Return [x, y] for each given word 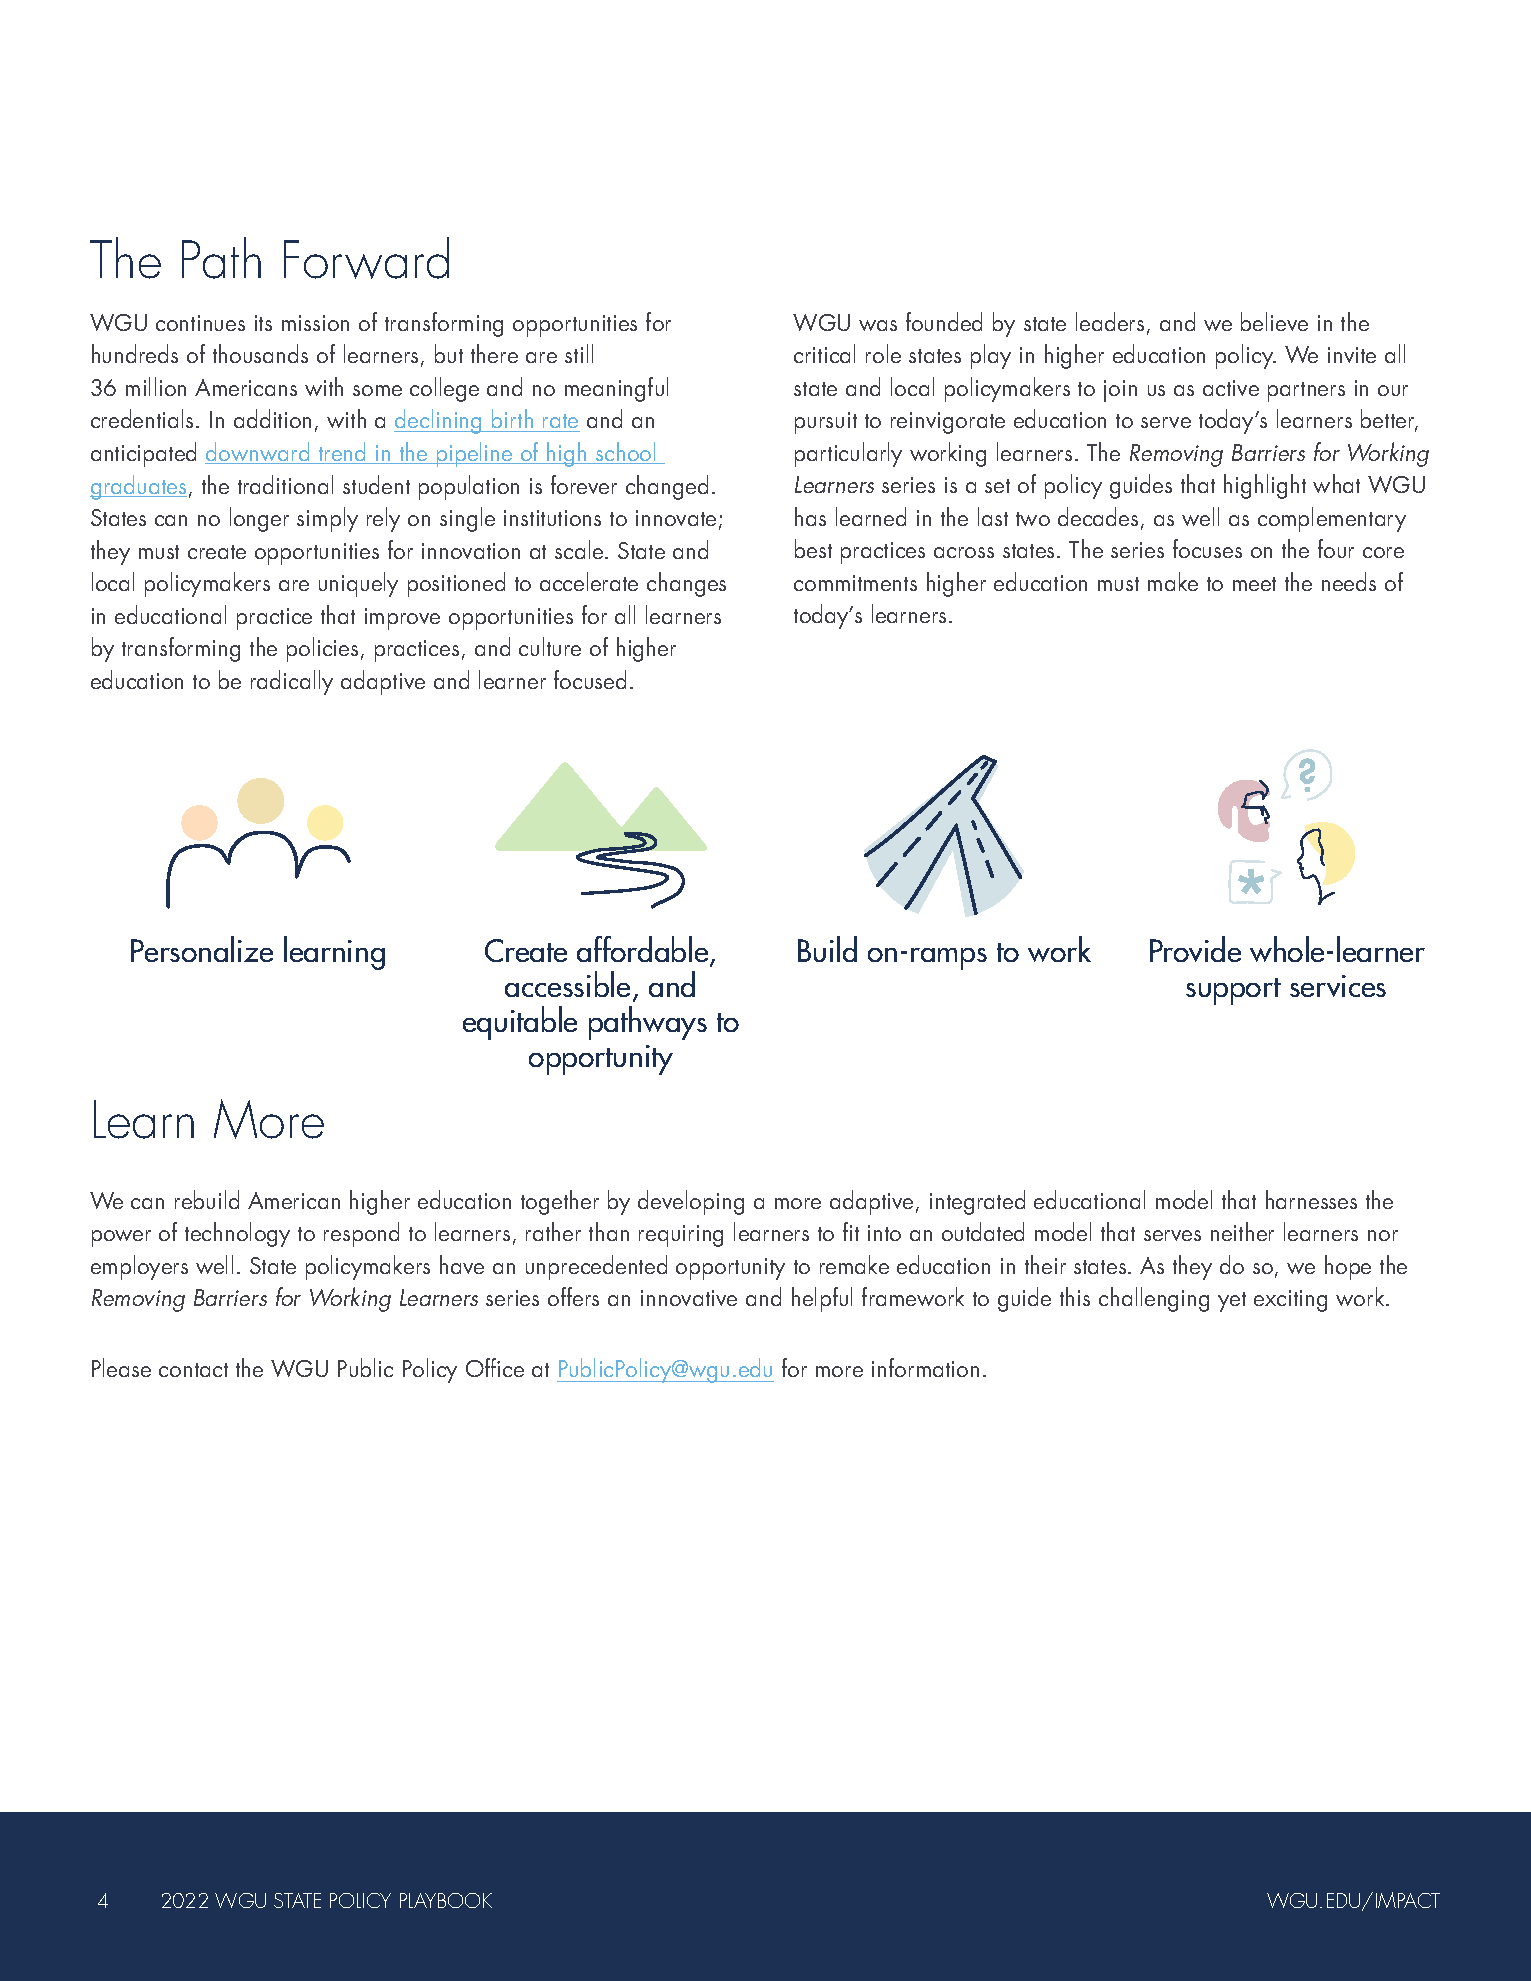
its [263, 323]
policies [322, 649]
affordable [644, 951]
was [878, 325]
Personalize [202, 949]
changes [686, 584]
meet [1254, 584]
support [1233, 991]
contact [193, 1370]
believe [1274, 321]
